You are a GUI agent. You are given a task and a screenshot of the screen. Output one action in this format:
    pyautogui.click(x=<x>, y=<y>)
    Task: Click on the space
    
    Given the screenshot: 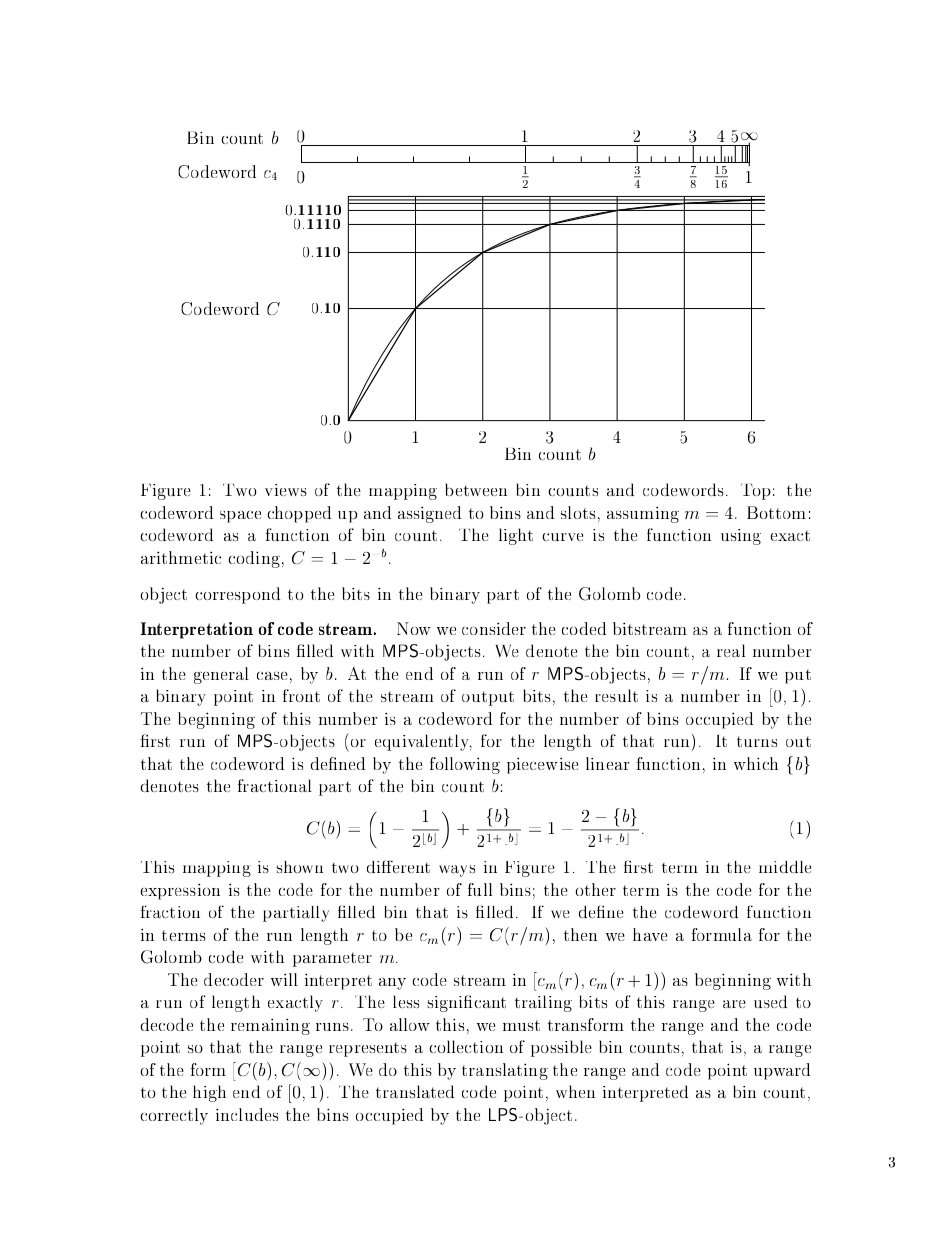 What is the action you would take?
    pyautogui.click(x=240, y=517)
